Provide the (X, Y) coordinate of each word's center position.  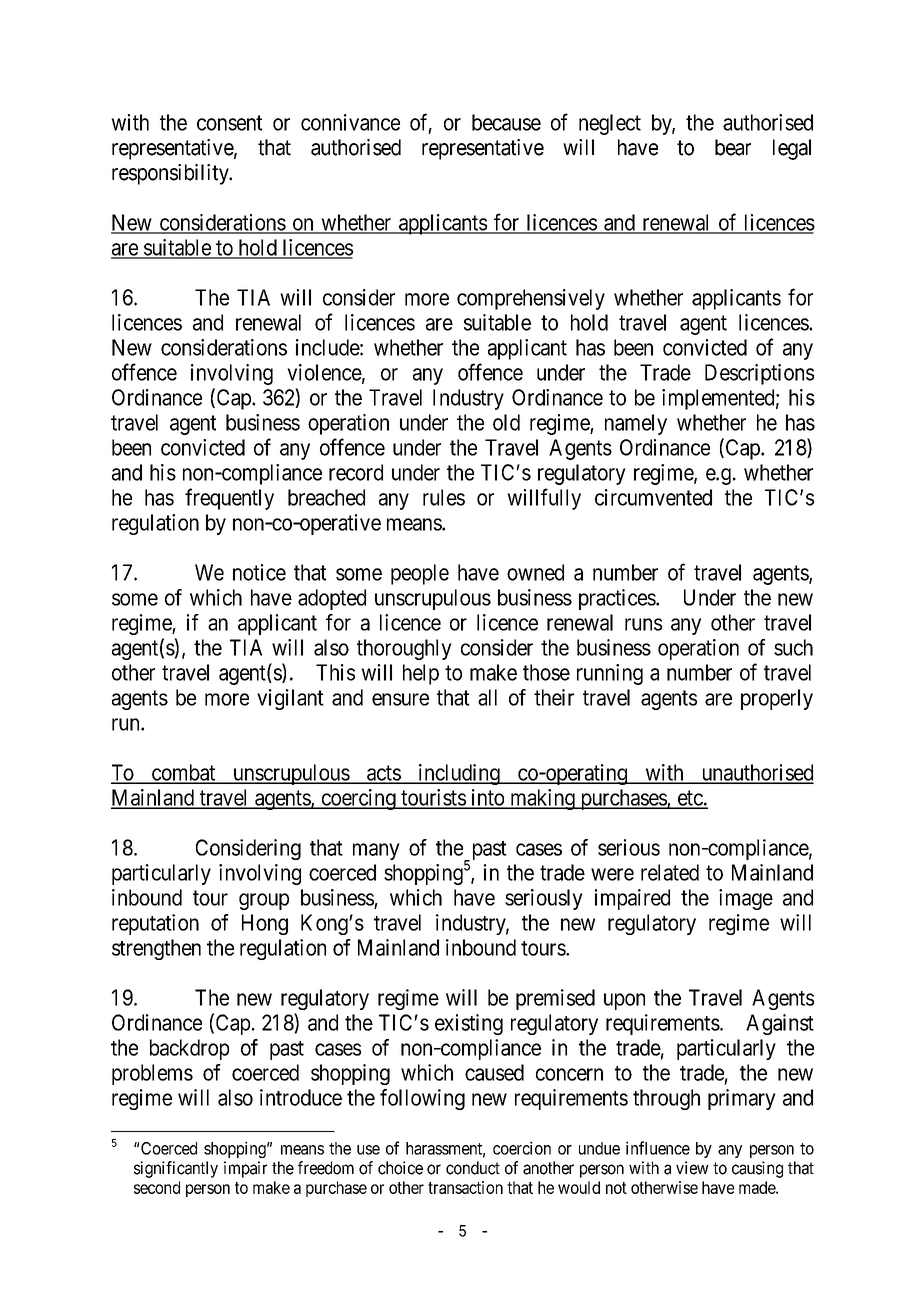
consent (229, 123)
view (692, 1168)
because (506, 122)
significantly (176, 1169)
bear (733, 147)
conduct (473, 1168)
